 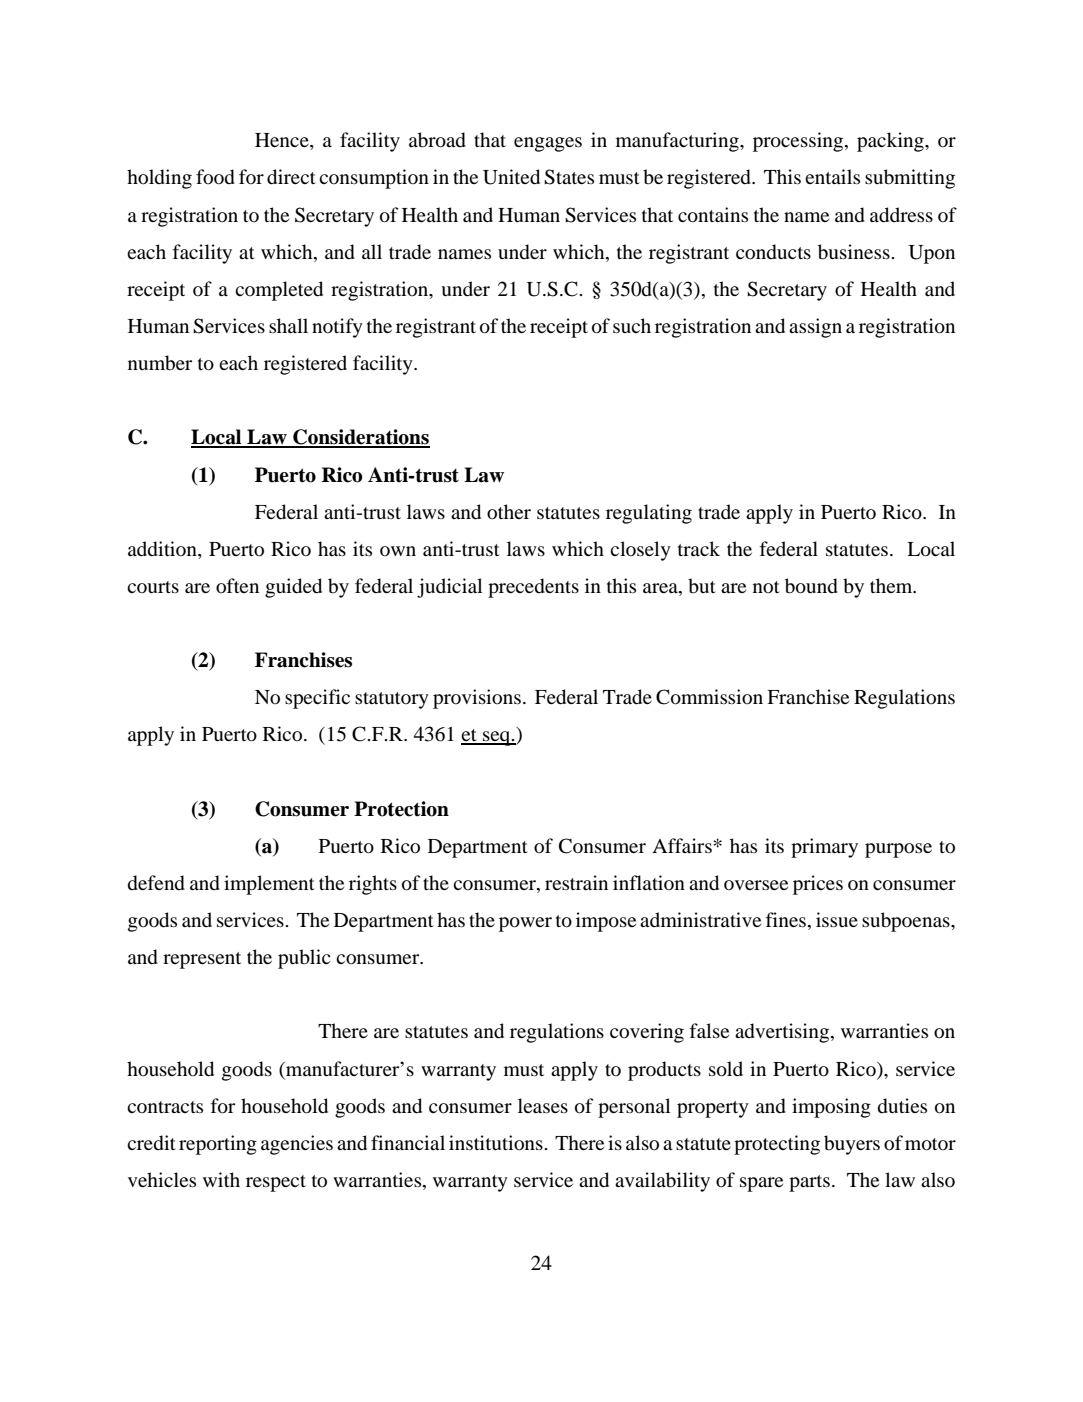 I want to click on power, so click(x=525, y=924).
